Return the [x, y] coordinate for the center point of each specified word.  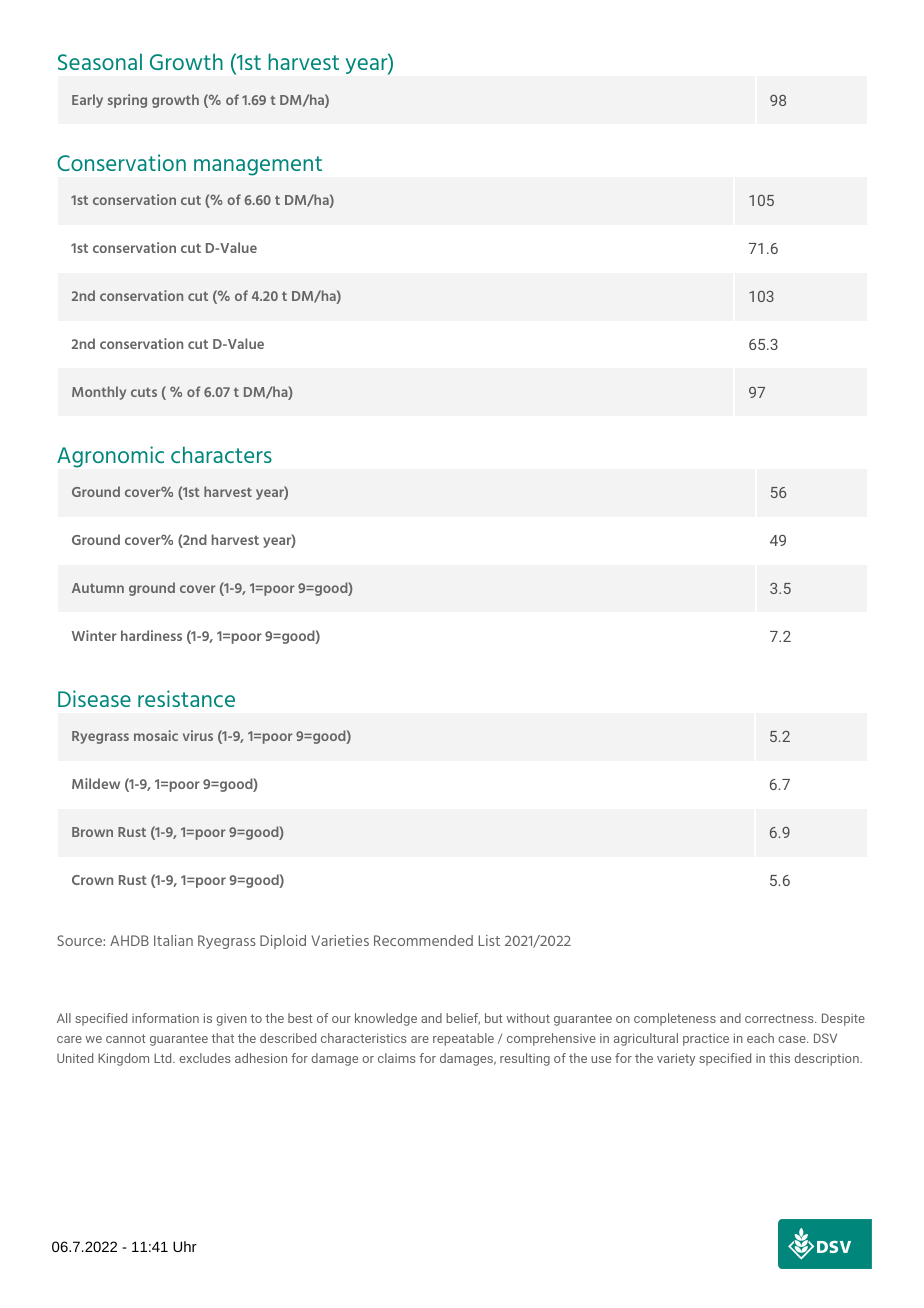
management [258, 166]
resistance [186, 698]
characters [221, 454]
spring [127, 101]
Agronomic [110, 457]
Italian [173, 940]
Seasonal [100, 61]
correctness [780, 1018]
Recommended [423, 940]
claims [396, 1058]
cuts [144, 392]
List [489, 940]
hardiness [151, 635]
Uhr [185, 1246]
